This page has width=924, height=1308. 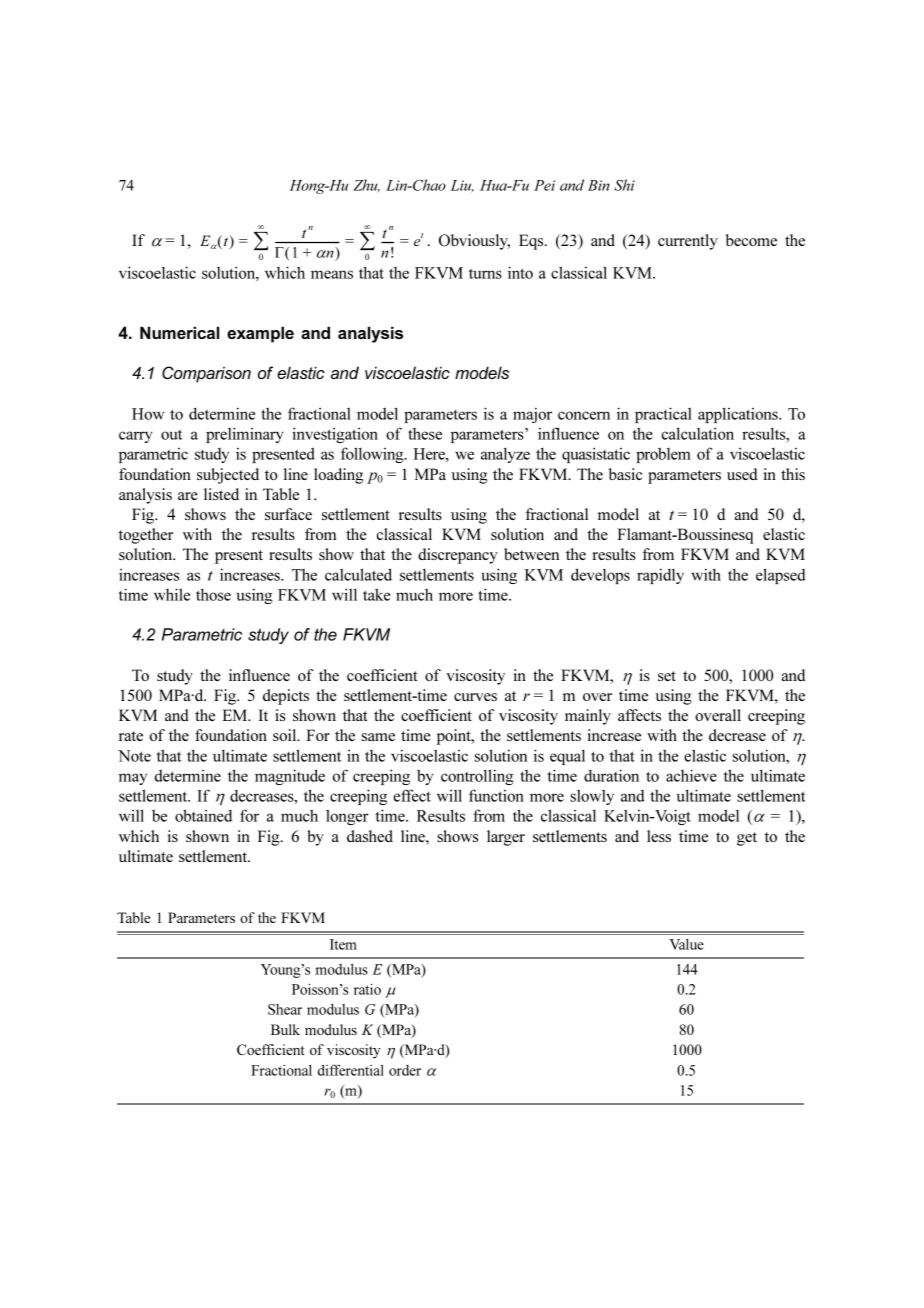 What do you see at coordinates (405, 1070) in the page?
I see `order` at bounding box center [405, 1070].
